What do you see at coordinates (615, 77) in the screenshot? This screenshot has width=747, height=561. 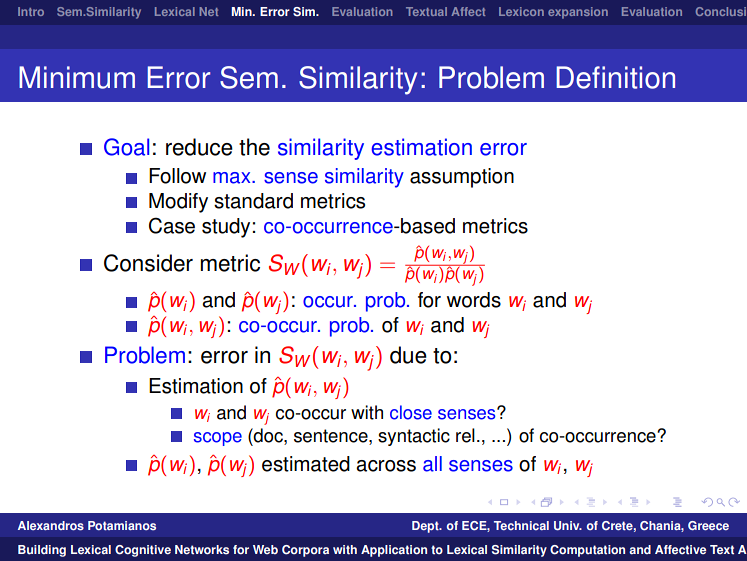 I see `Definition` at bounding box center [615, 77].
